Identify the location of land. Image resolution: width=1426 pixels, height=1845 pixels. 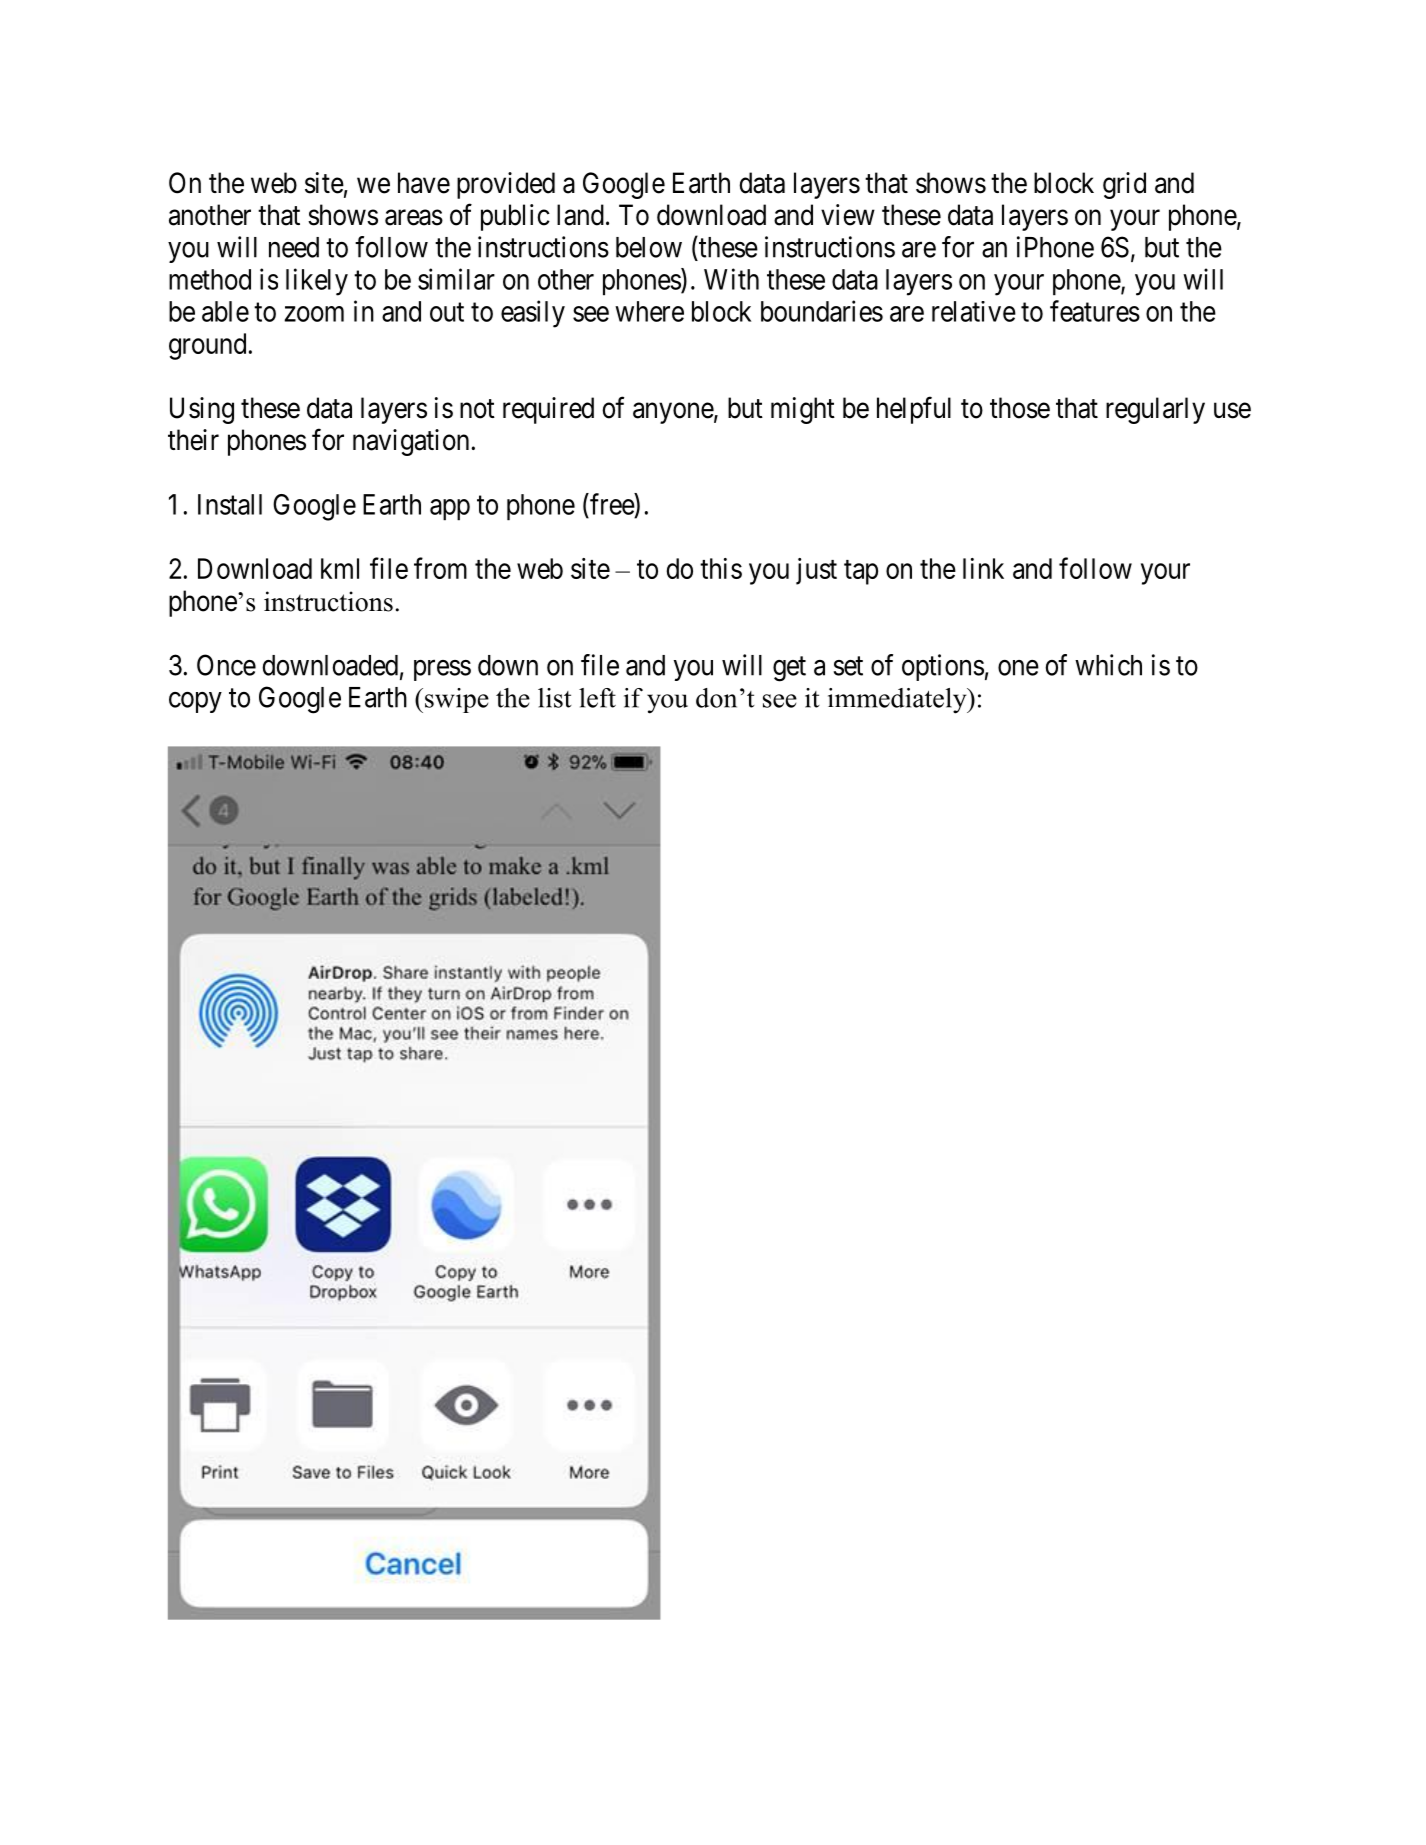
(580, 215).
